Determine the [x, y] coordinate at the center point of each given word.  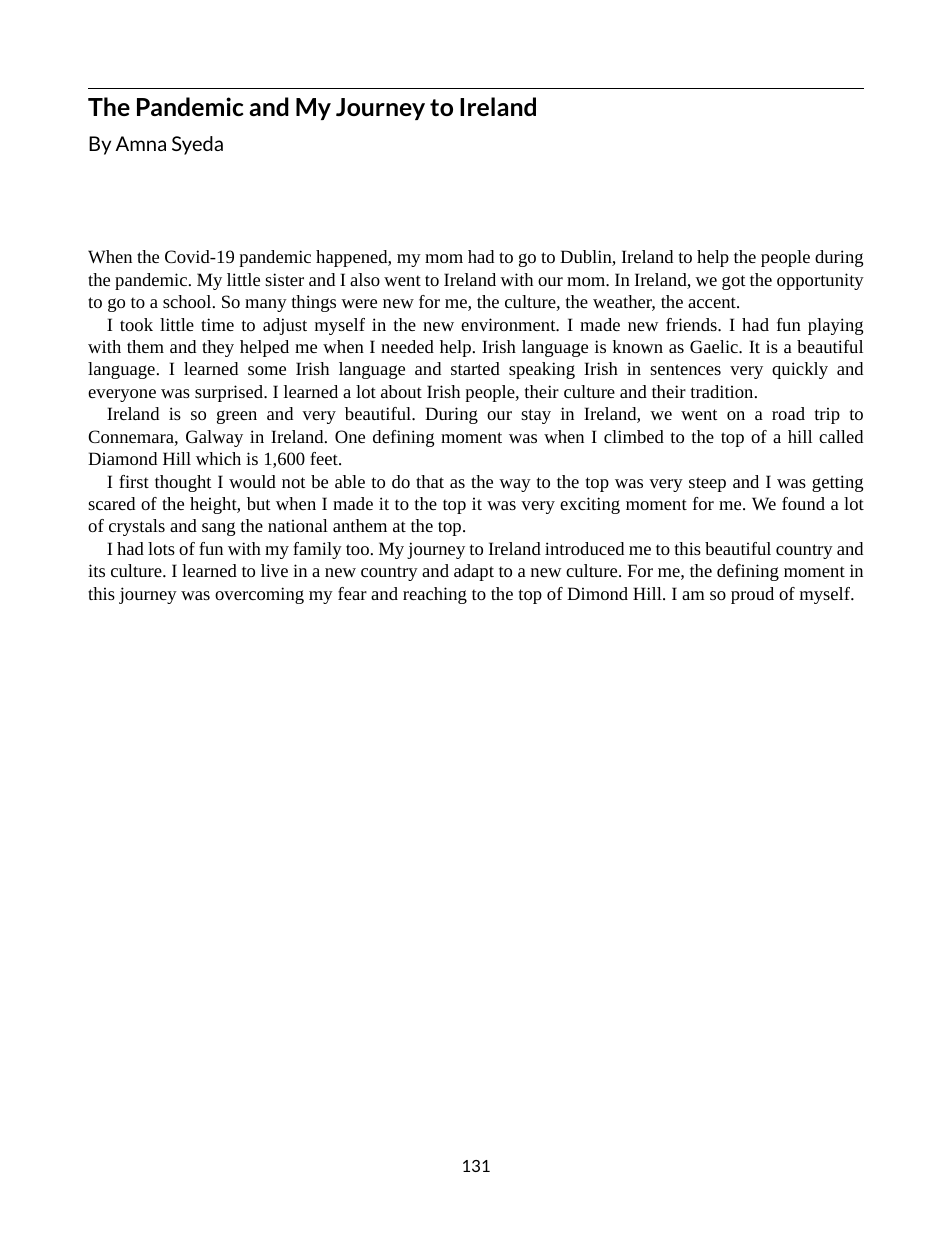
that [430, 481]
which [218, 458]
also [365, 279]
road [788, 413]
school [188, 301]
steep [707, 484]
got [734, 282]
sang [218, 529]
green [237, 417]
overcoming [259, 595]
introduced [584, 548]
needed [407, 346]
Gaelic [715, 346]
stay [536, 416]
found [803, 503]
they [218, 348]
